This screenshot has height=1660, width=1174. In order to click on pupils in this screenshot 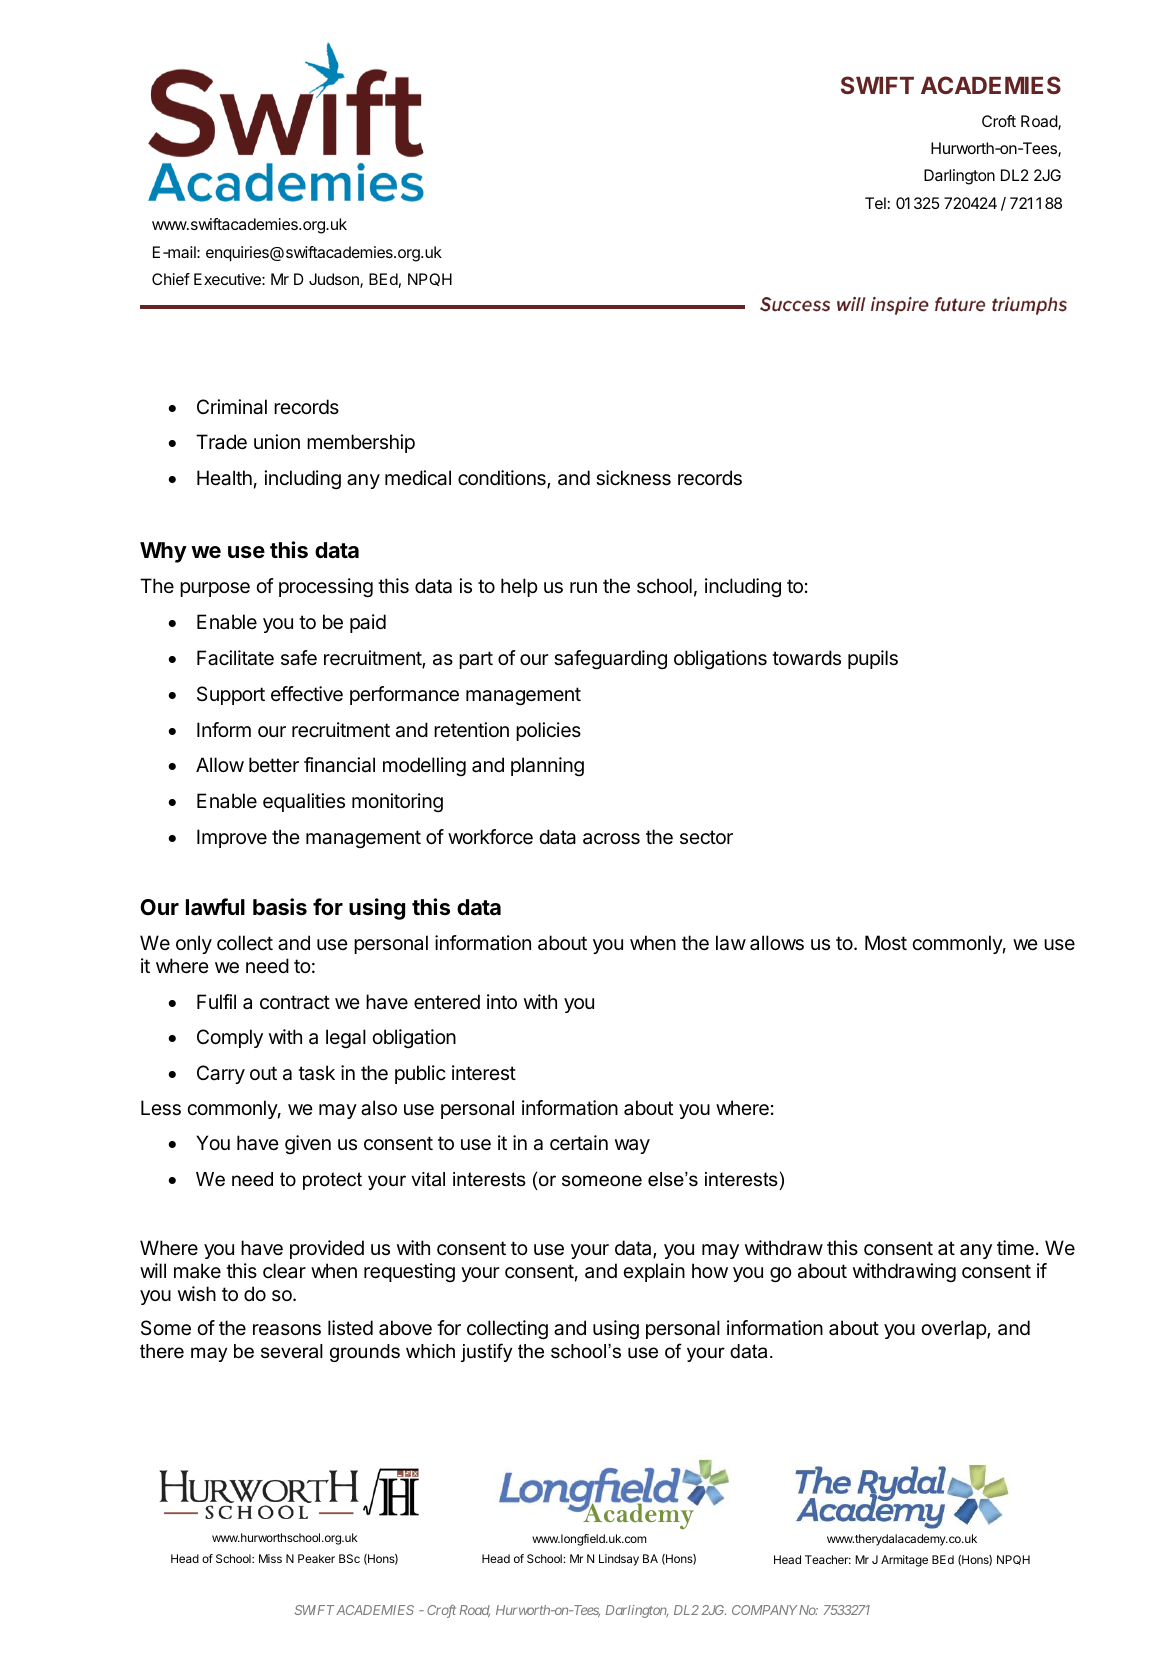, I will do `click(873, 659)`.
